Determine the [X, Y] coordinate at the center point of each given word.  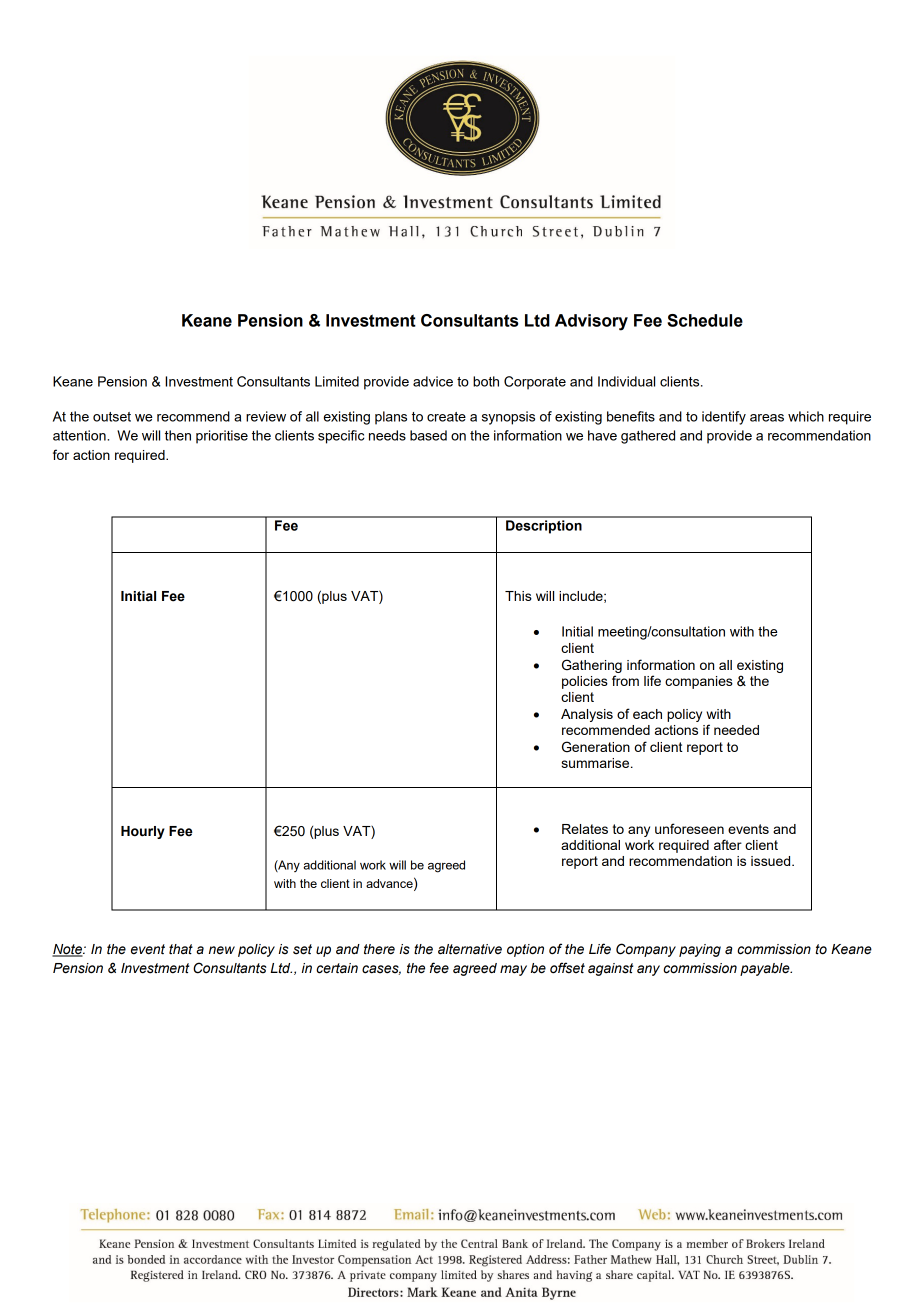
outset [112, 417]
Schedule [705, 320]
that [181, 949]
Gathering [592, 666]
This [518, 596]
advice [433, 381]
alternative [470, 949]
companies [699, 682]
